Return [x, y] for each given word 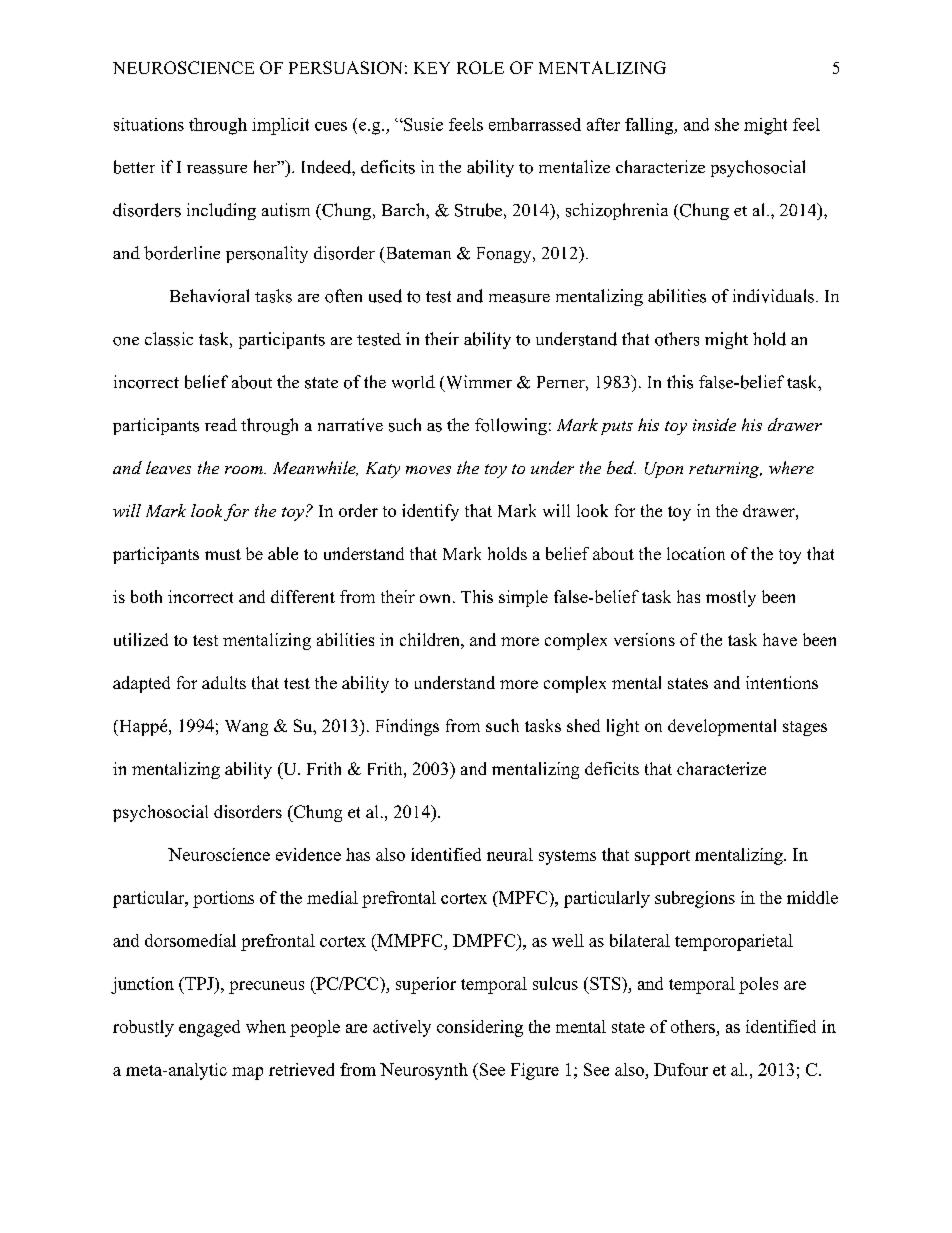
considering [480, 1028]
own [437, 598]
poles [758, 985]
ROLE [480, 67]
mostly [731, 598]
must [223, 554]
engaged [209, 1028]
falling [650, 126]
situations [149, 124]
